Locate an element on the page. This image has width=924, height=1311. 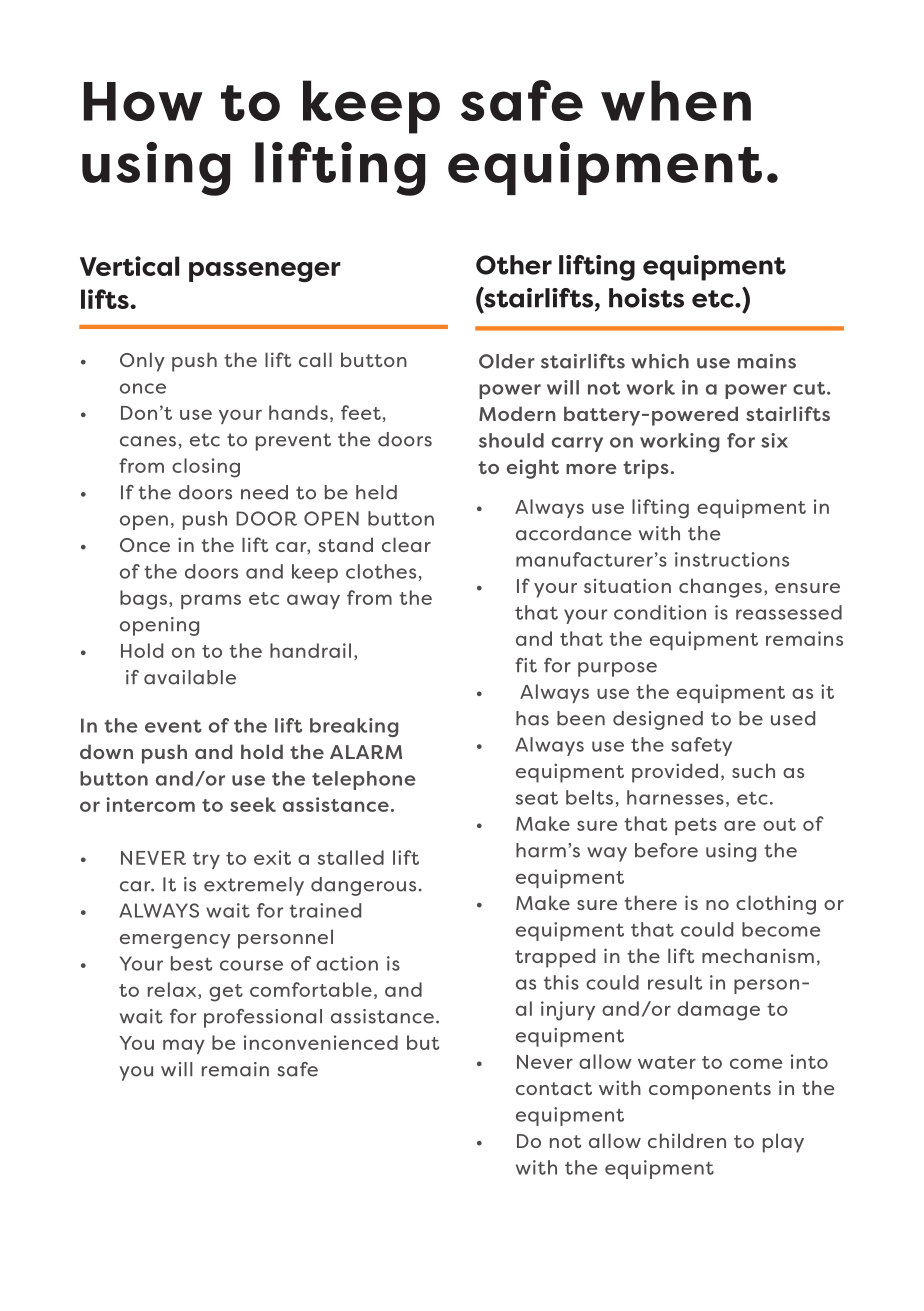
seat is located at coordinates (537, 798).
